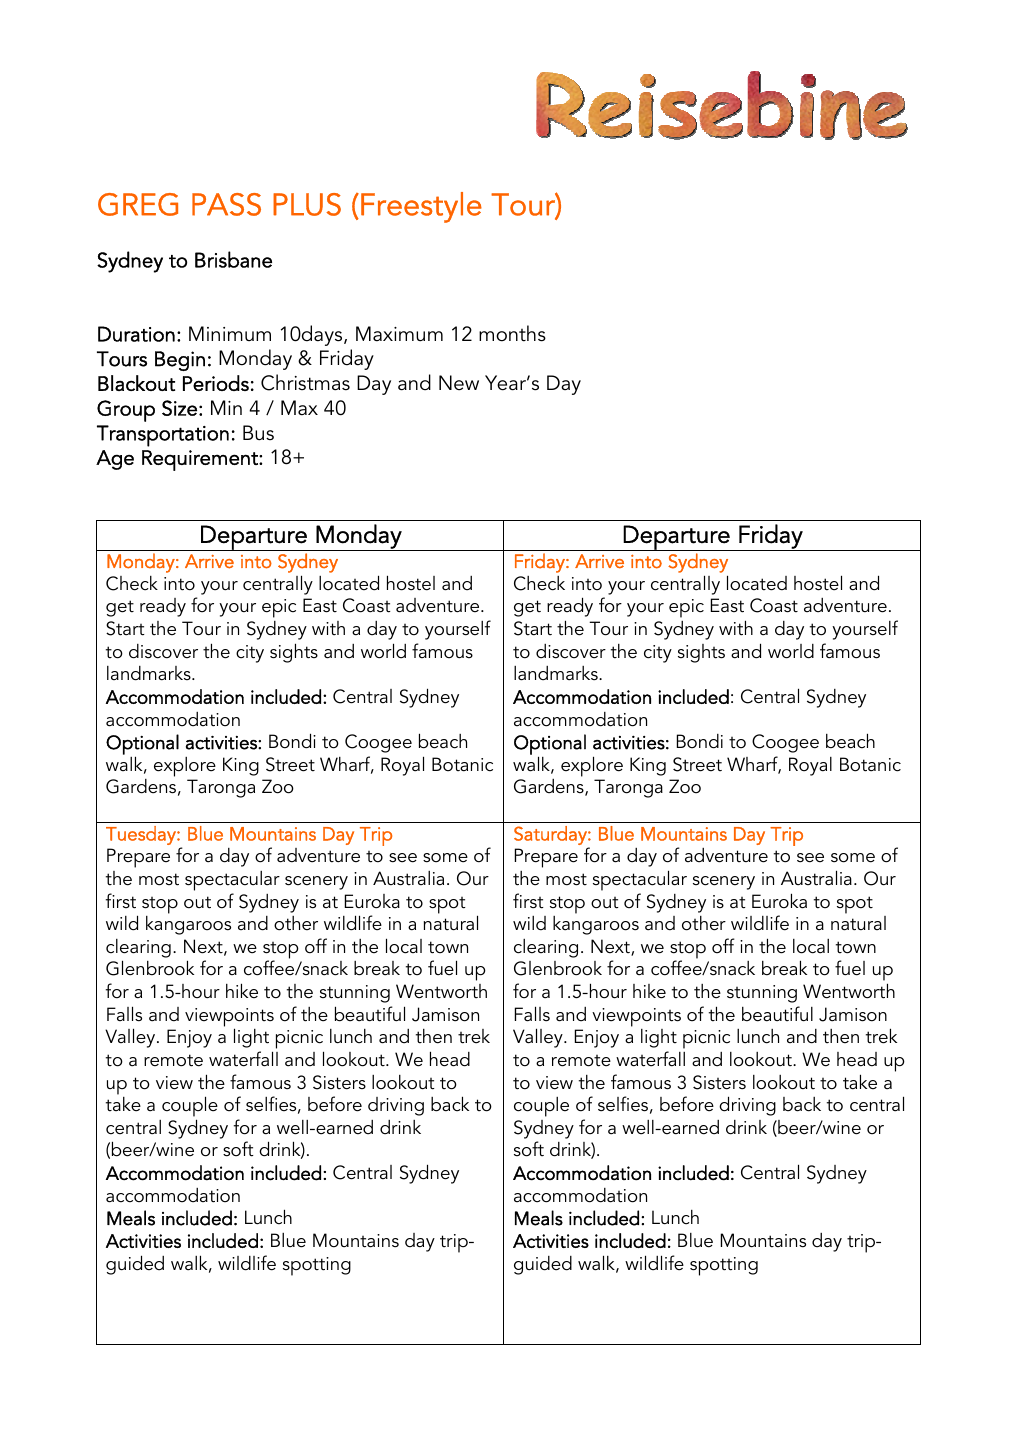 This screenshot has height=1434, width=1014. Describe the element at coordinates (305, 382) in the screenshot. I see `Christmas` at that location.
